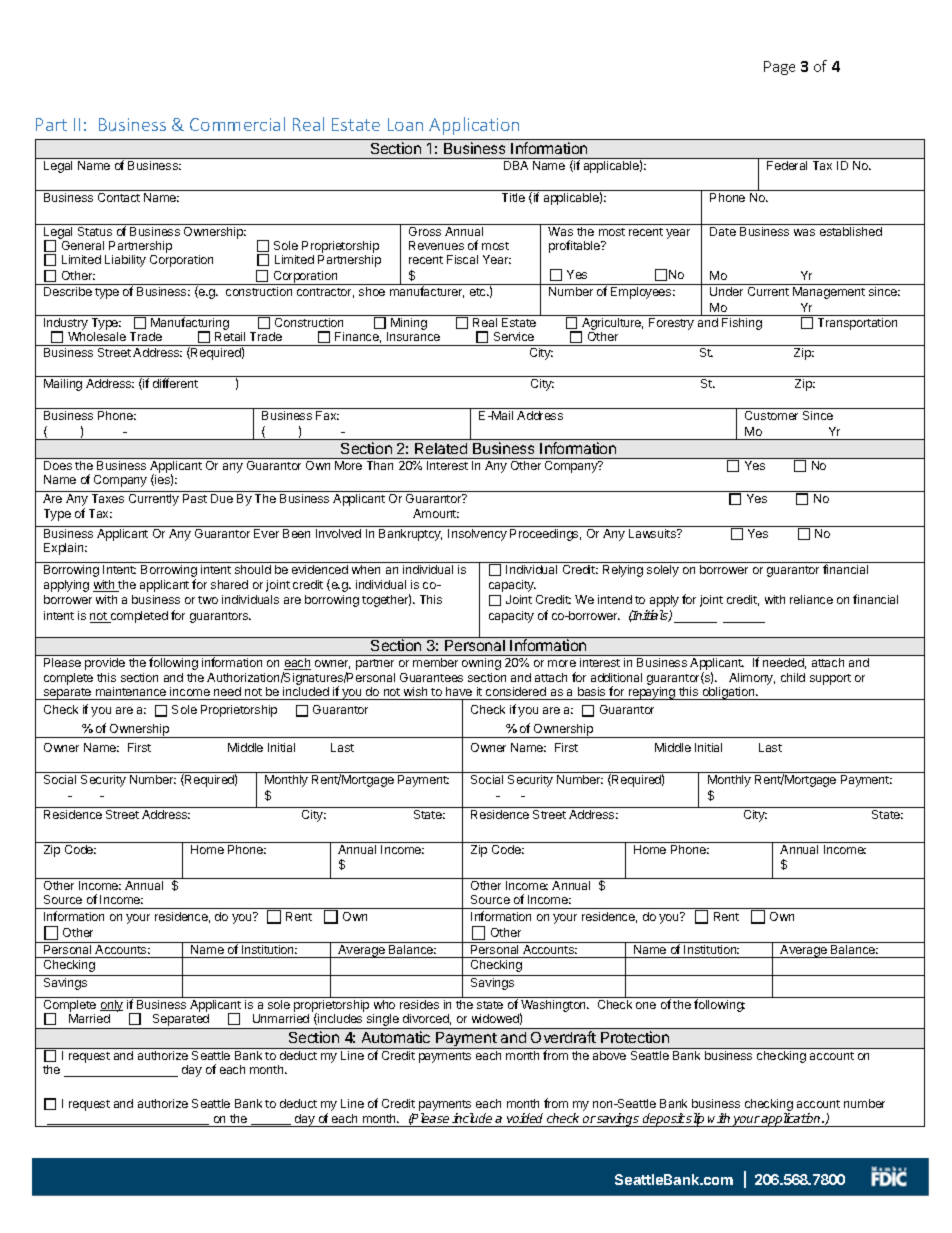 The width and height of the page is (952, 1233). I want to click on Commercial, so click(237, 124).
